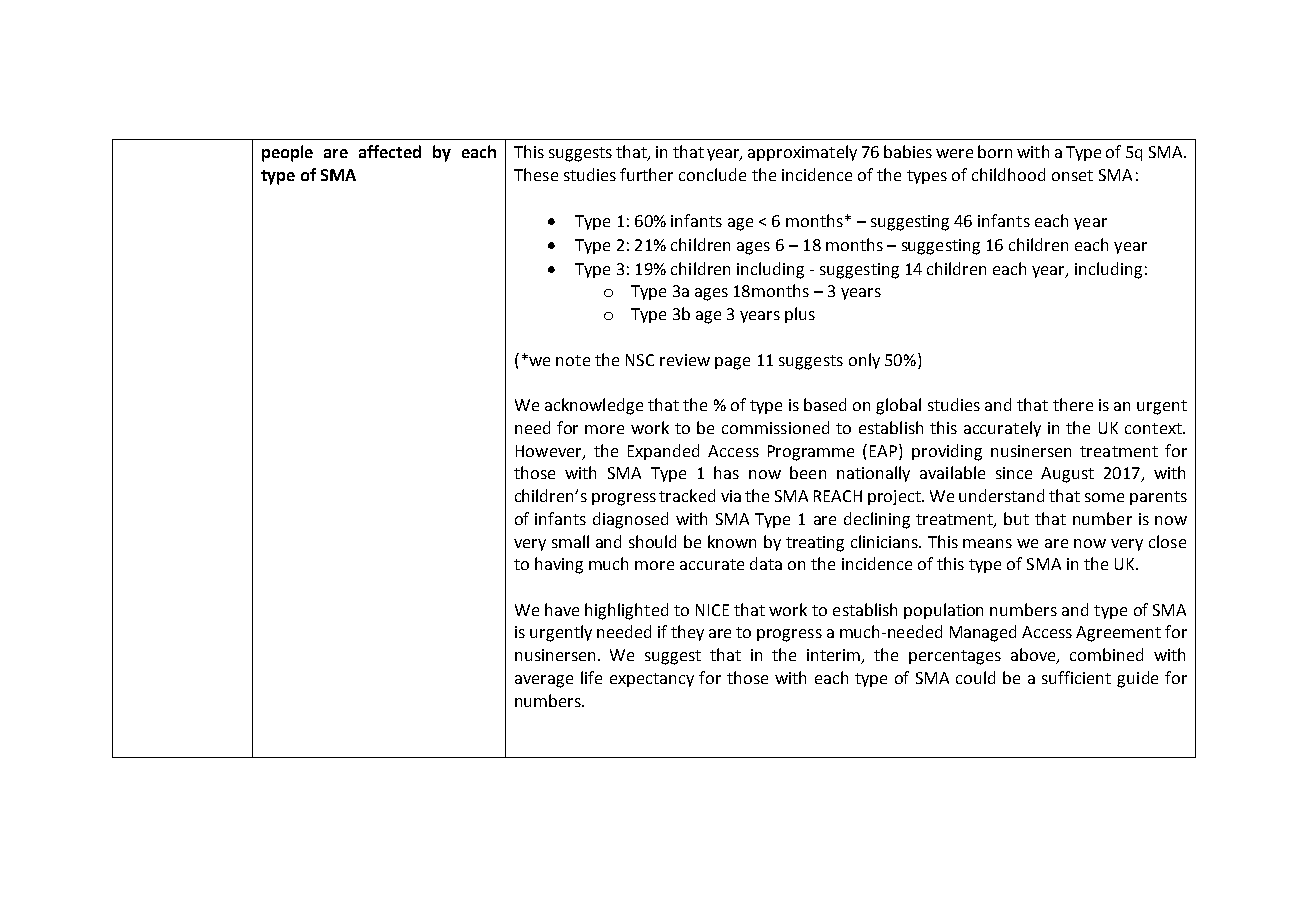 The height and width of the document is (924, 1308). I want to click on plus, so click(800, 315).
